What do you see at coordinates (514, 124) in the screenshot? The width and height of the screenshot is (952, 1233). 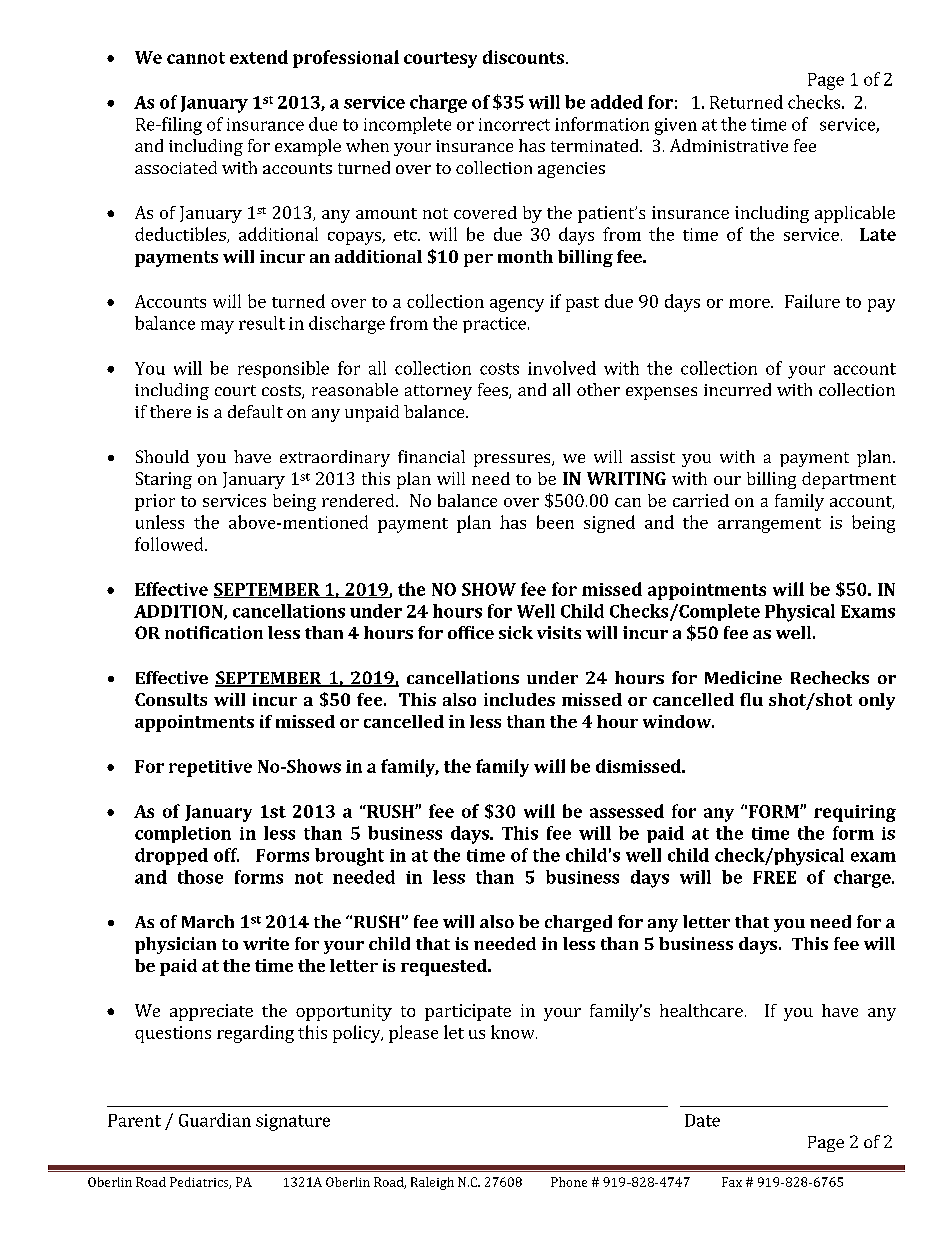 I see `incorrect` at bounding box center [514, 124].
